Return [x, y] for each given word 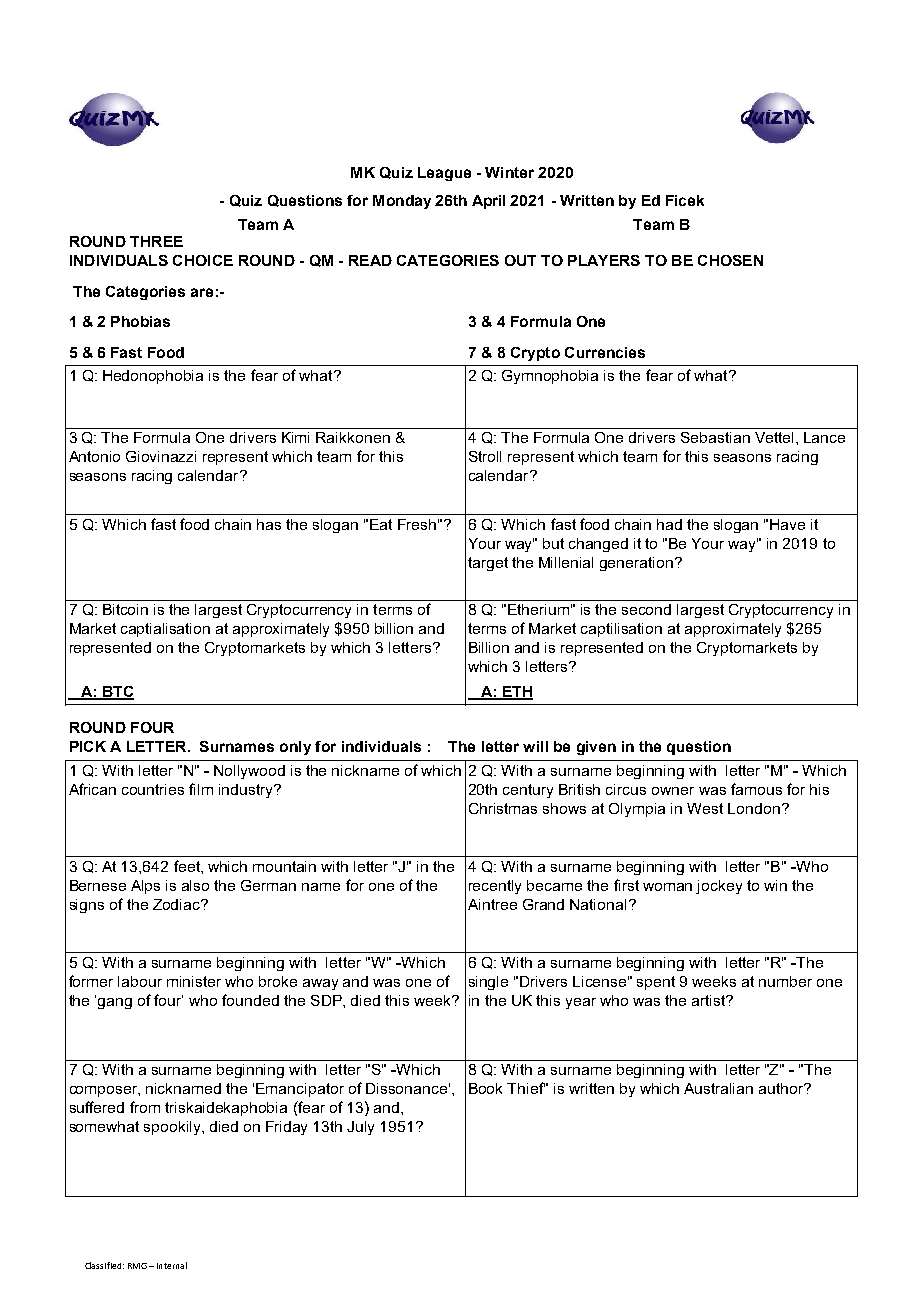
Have [787, 524]
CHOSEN [730, 260]
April [488, 202]
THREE [156, 241]
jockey [719, 887]
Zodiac [177, 904]
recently [495, 887]
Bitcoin [125, 609]
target [488, 564]
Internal [172, 1265]
